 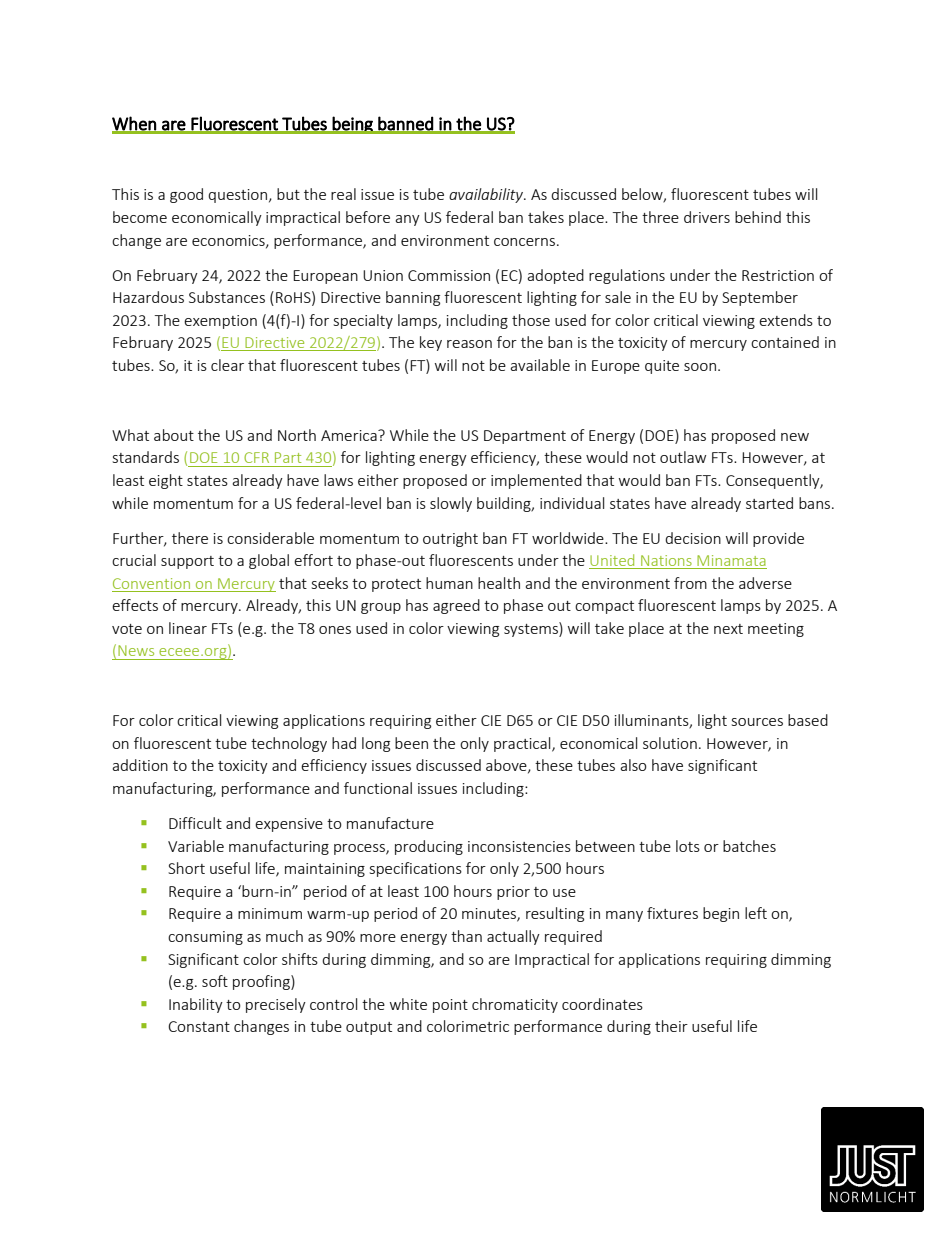 What do you see at coordinates (174, 435) in the image?
I see `about` at bounding box center [174, 435].
